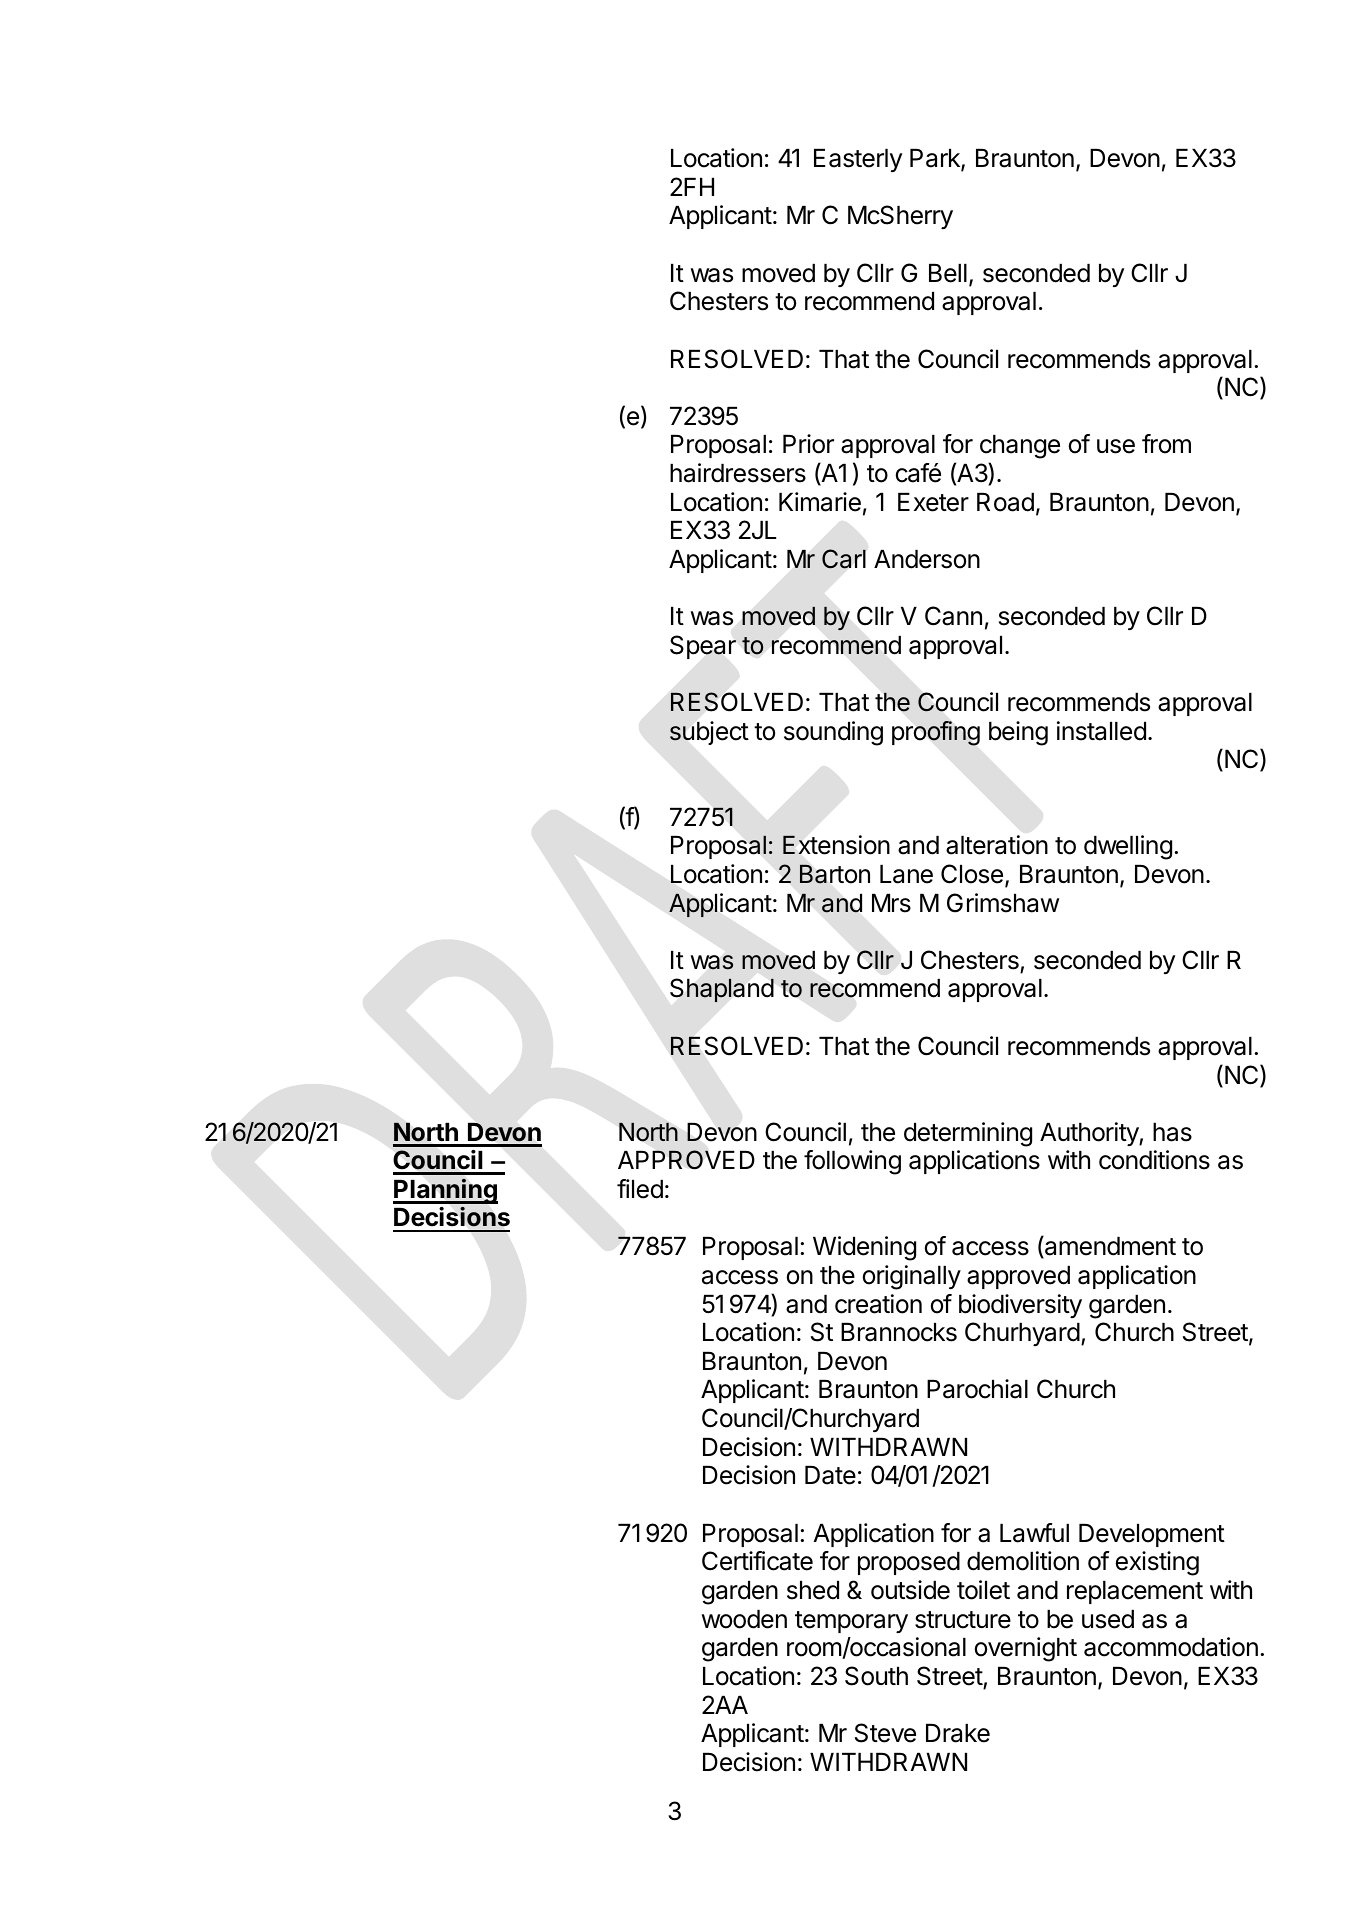 The width and height of the image is (1348, 1906). Describe the element at coordinates (744, 1619) in the image. I see `wooden` at that location.
